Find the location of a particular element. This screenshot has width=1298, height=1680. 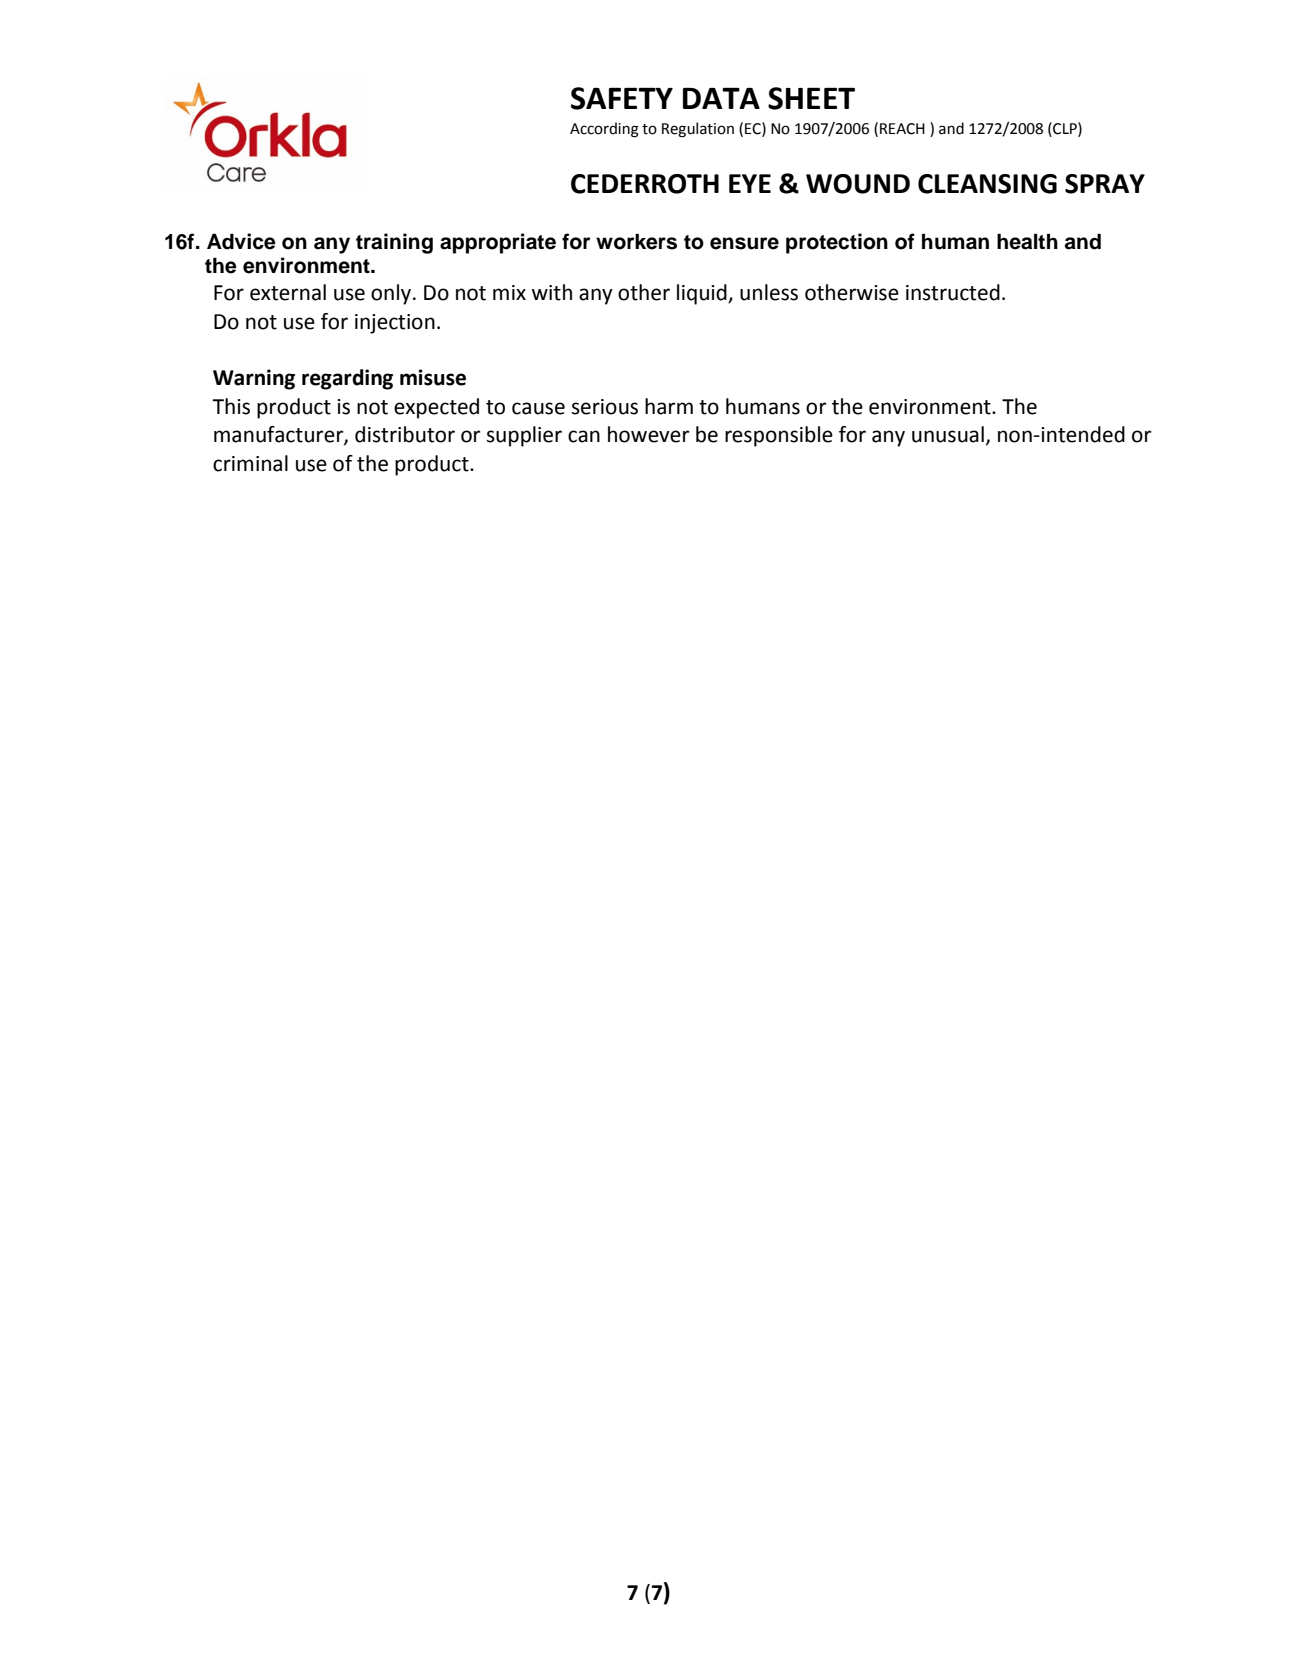

instructed is located at coordinates (953, 292).
